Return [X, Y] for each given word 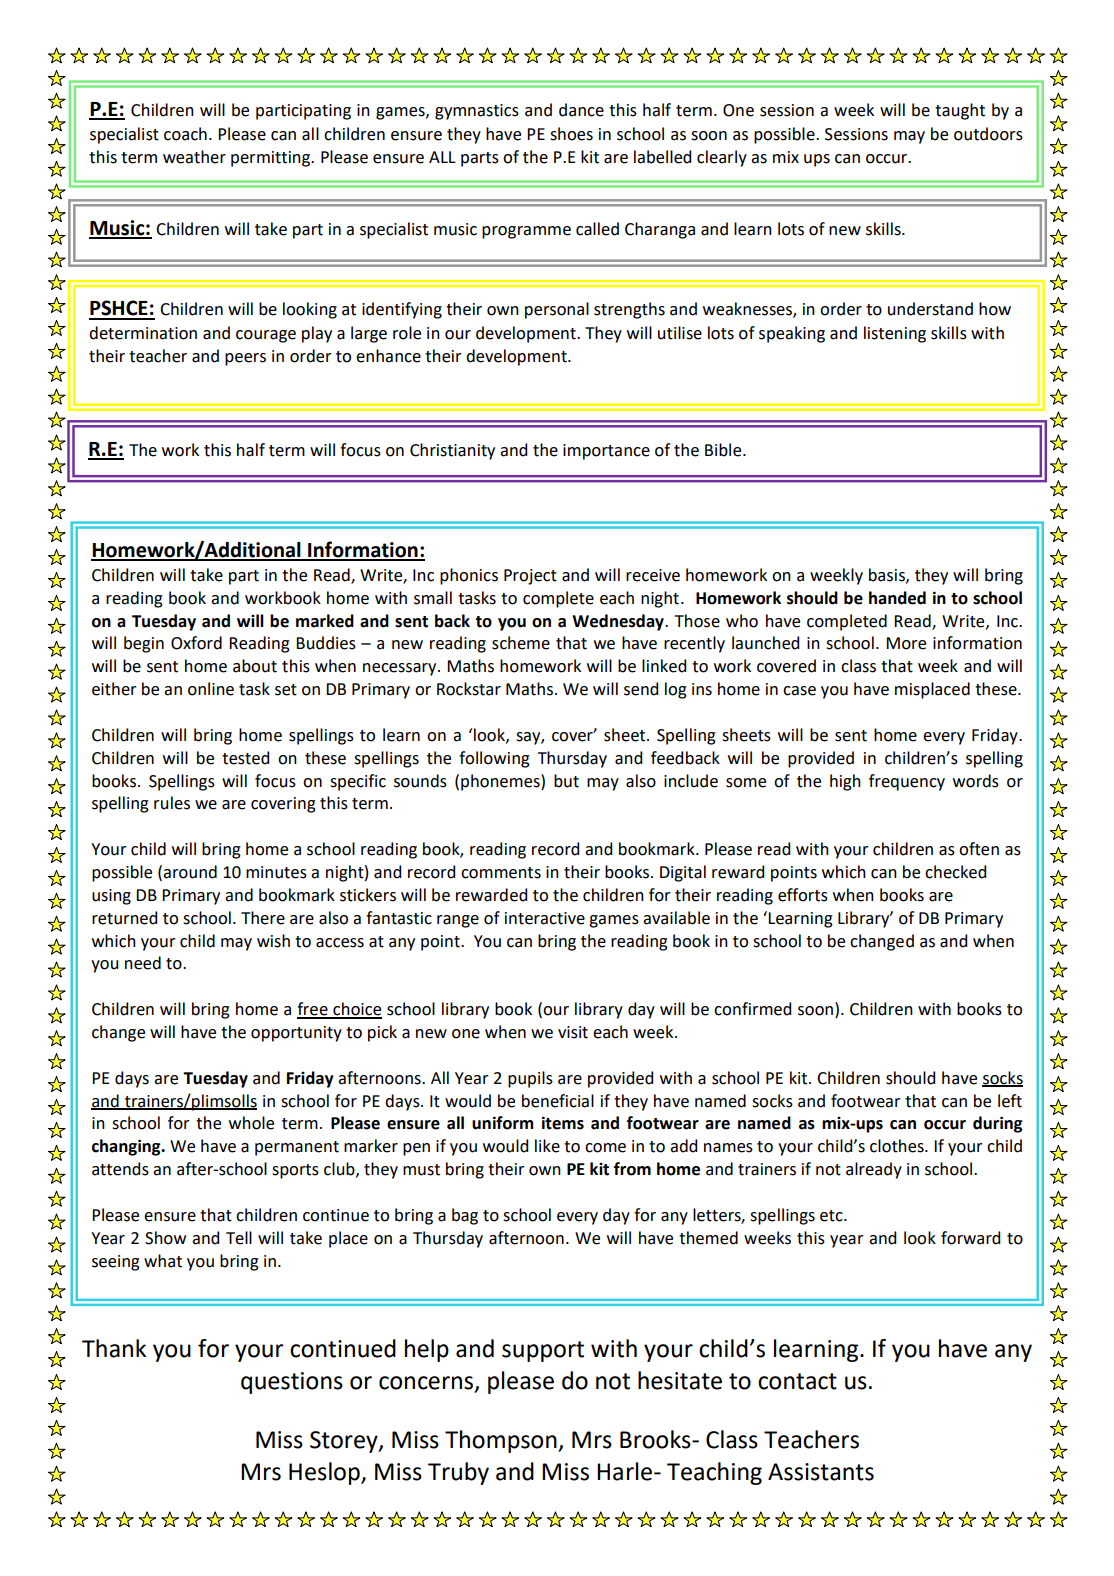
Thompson [502, 1441]
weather [194, 157]
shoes [571, 134]
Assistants [821, 1472]
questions [292, 1383]
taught [960, 111]
